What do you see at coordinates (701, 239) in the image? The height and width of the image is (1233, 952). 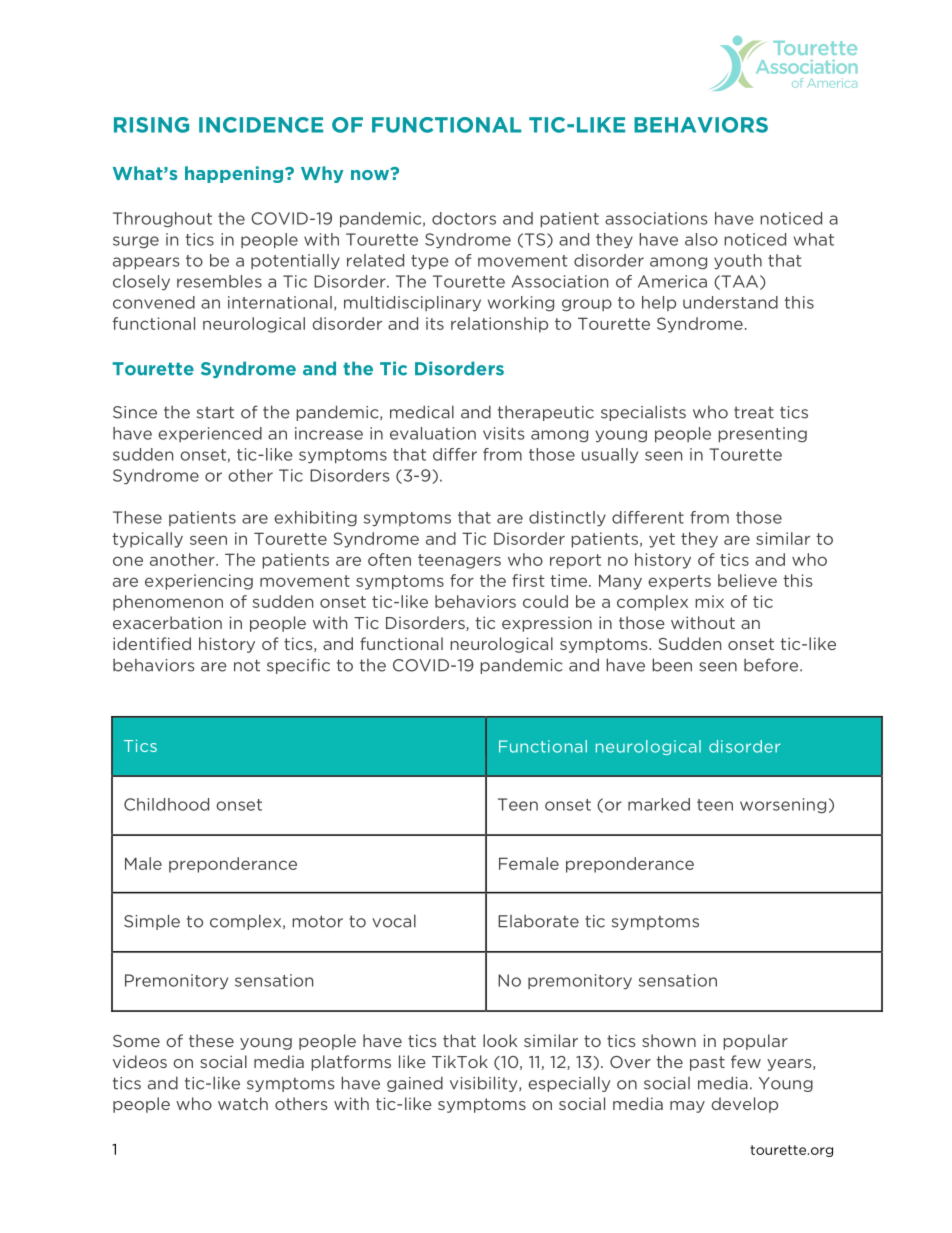 I see `also` at bounding box center [701, 239].
